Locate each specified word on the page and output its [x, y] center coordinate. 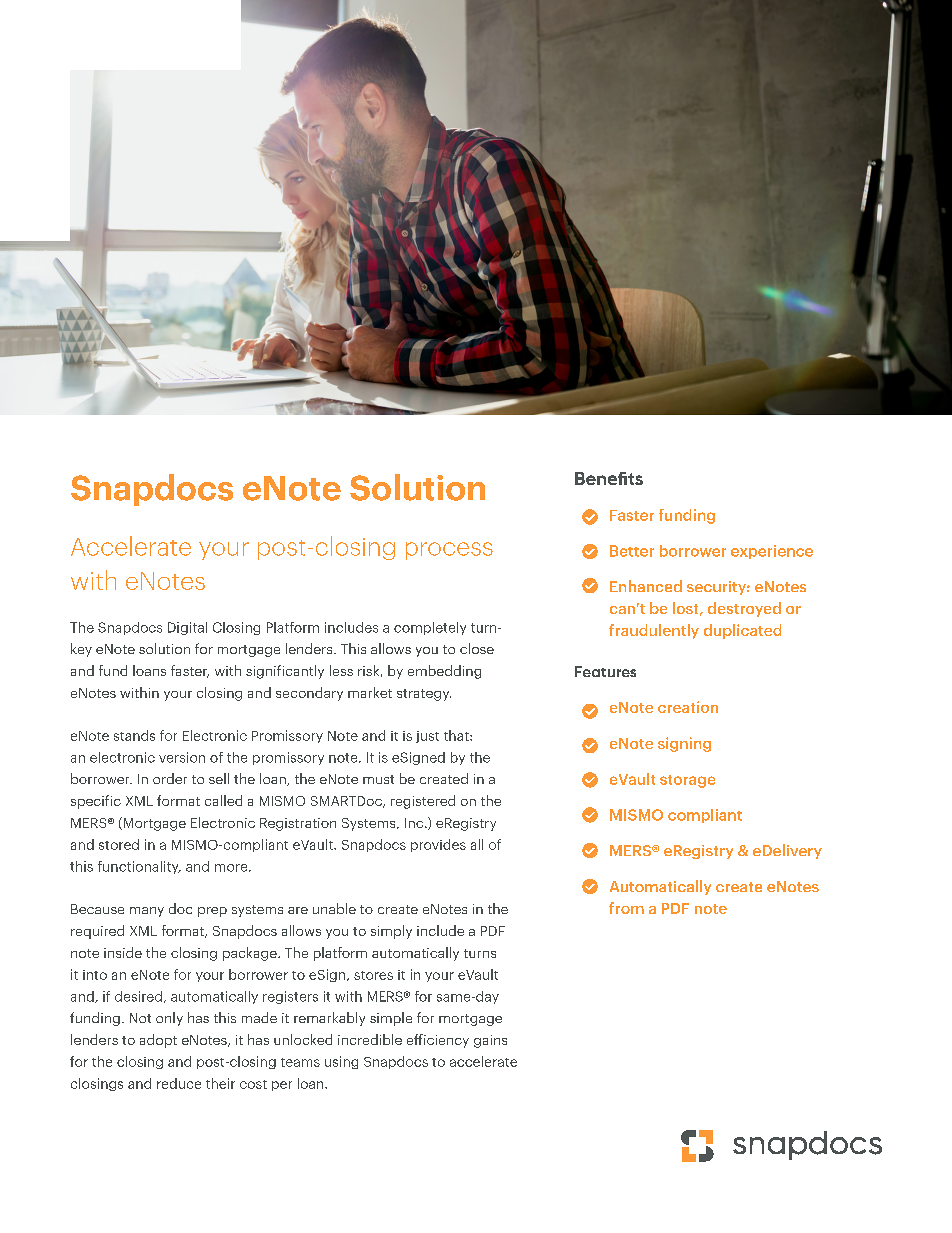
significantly [285, 672]
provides [438, 845]
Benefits [609, 478]
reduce [179, 1083]
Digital [187, 628]
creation [688, 707]
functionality [139, 867]
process [449, 551]
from [626, 908]
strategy [424, 695]
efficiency [438, 1041]
